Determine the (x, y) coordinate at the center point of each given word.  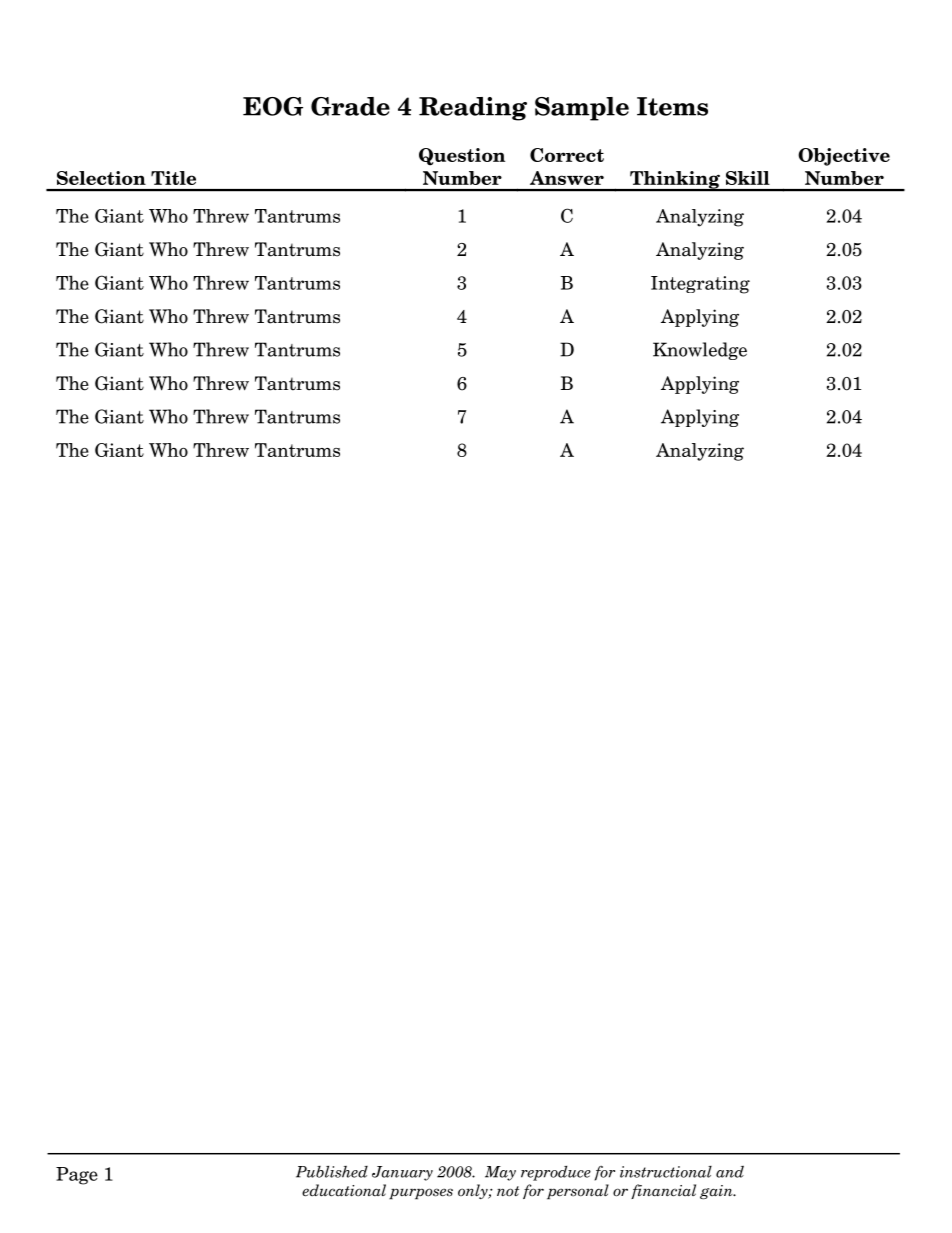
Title (173, 178)
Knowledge (700, 351)
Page (77, 1176)
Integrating (700, 285)
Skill (748, 178)
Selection (101, 178)
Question (462, 157)
